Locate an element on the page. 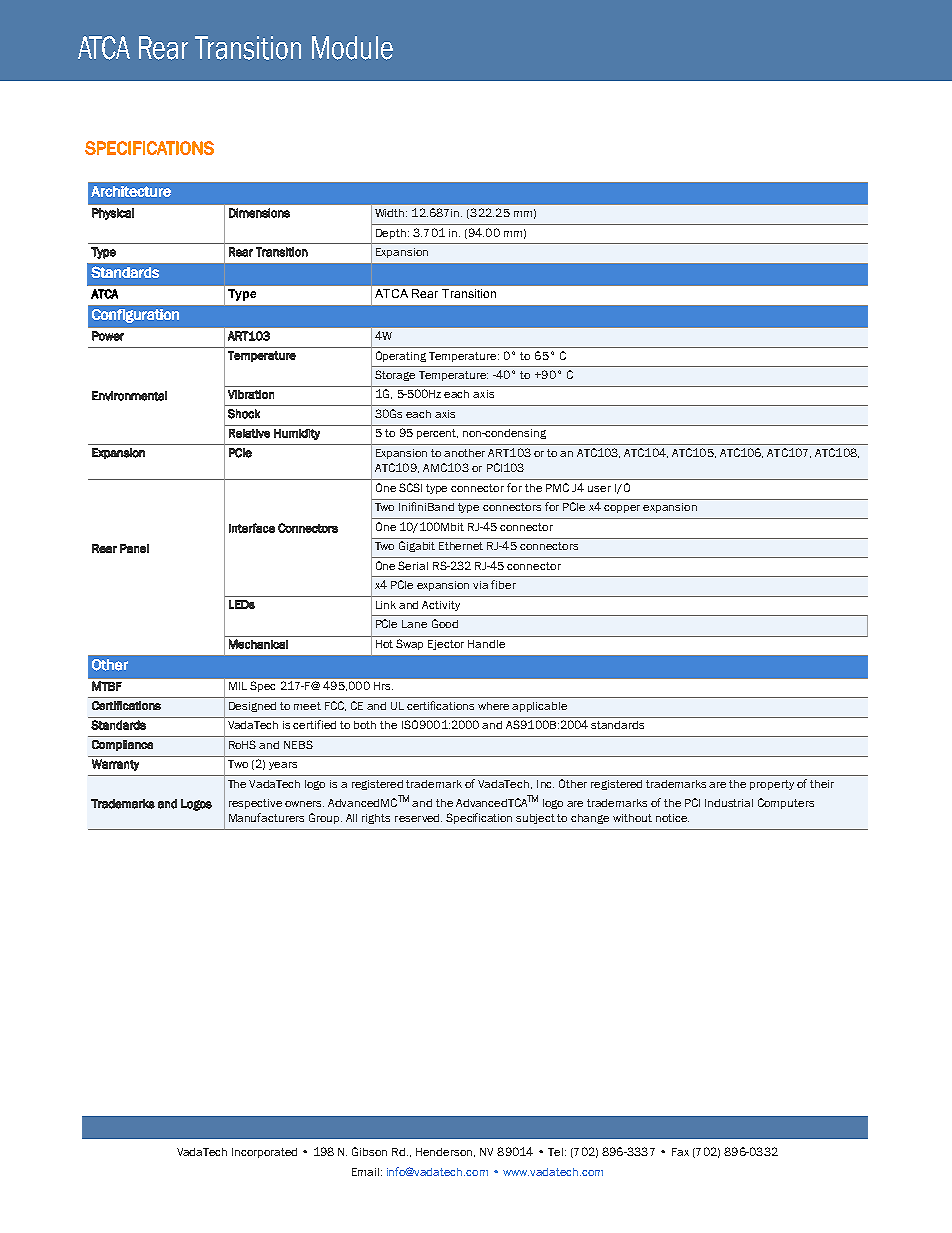 This document has width=952, height=1233. Module is located at coordinates (352, 48).
